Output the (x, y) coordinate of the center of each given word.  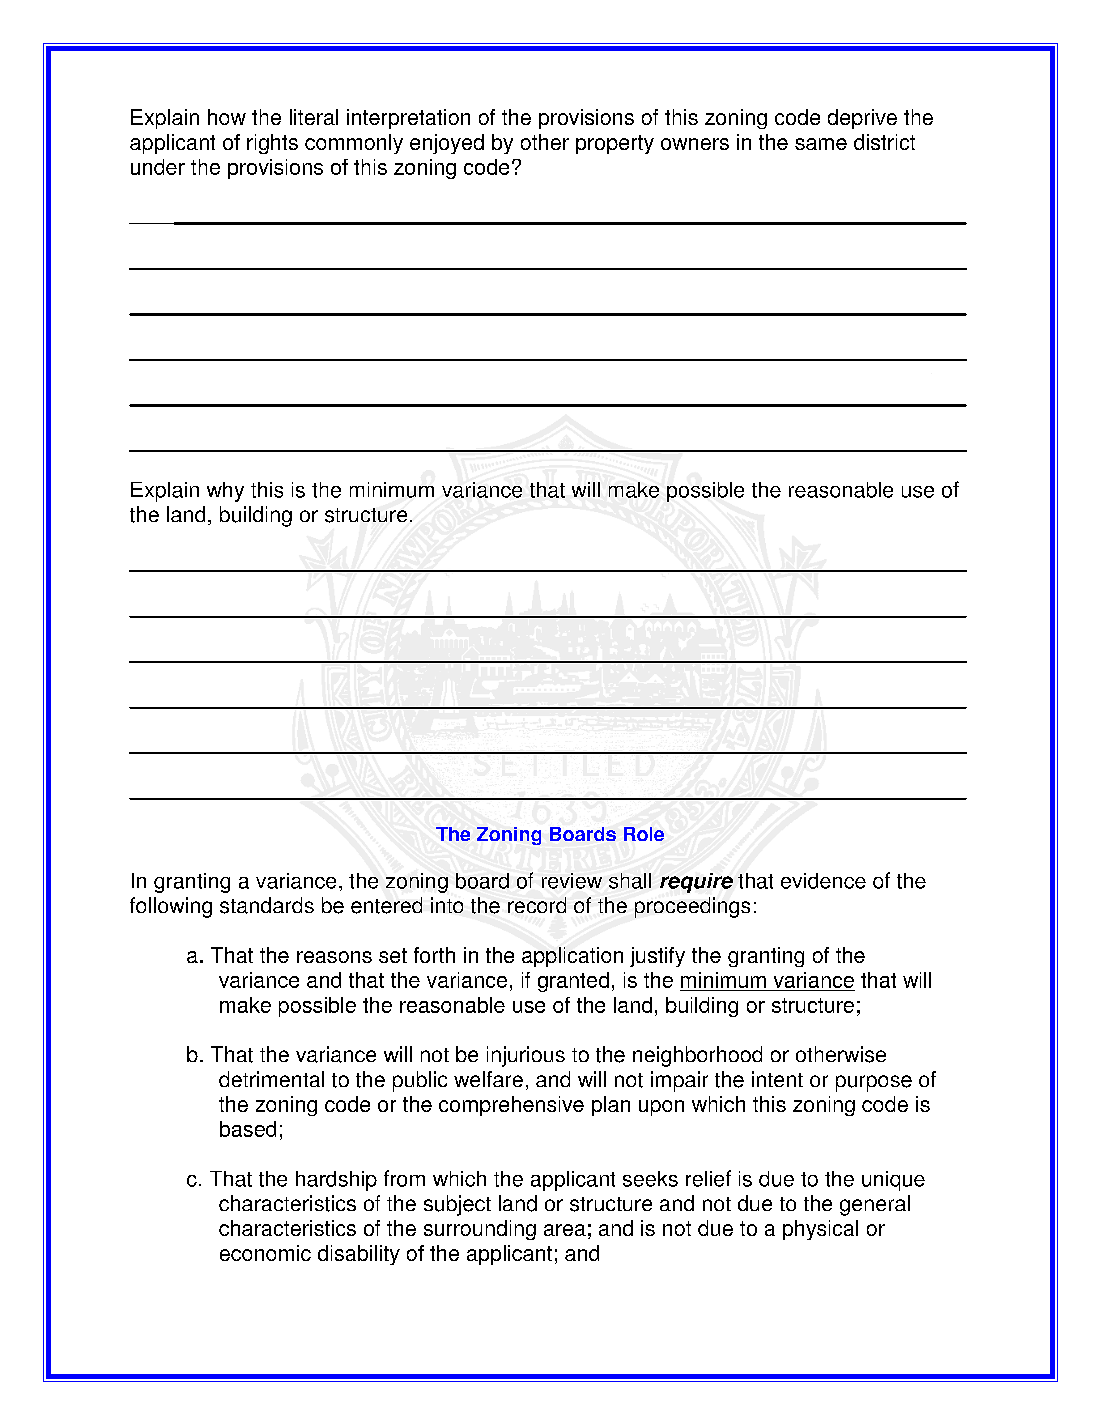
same (821, 144)
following (171, 907)
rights (272, 144)
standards (267, 905)
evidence (823, 881)
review (572, 881)
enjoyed (447, 144)
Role (644, 834)
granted (573, 982)
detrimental (271, 1079)
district (884, 142)
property (615, 144)
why (225, 492)
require (696, 883)
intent (777, 1079)
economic (265, 1253)
